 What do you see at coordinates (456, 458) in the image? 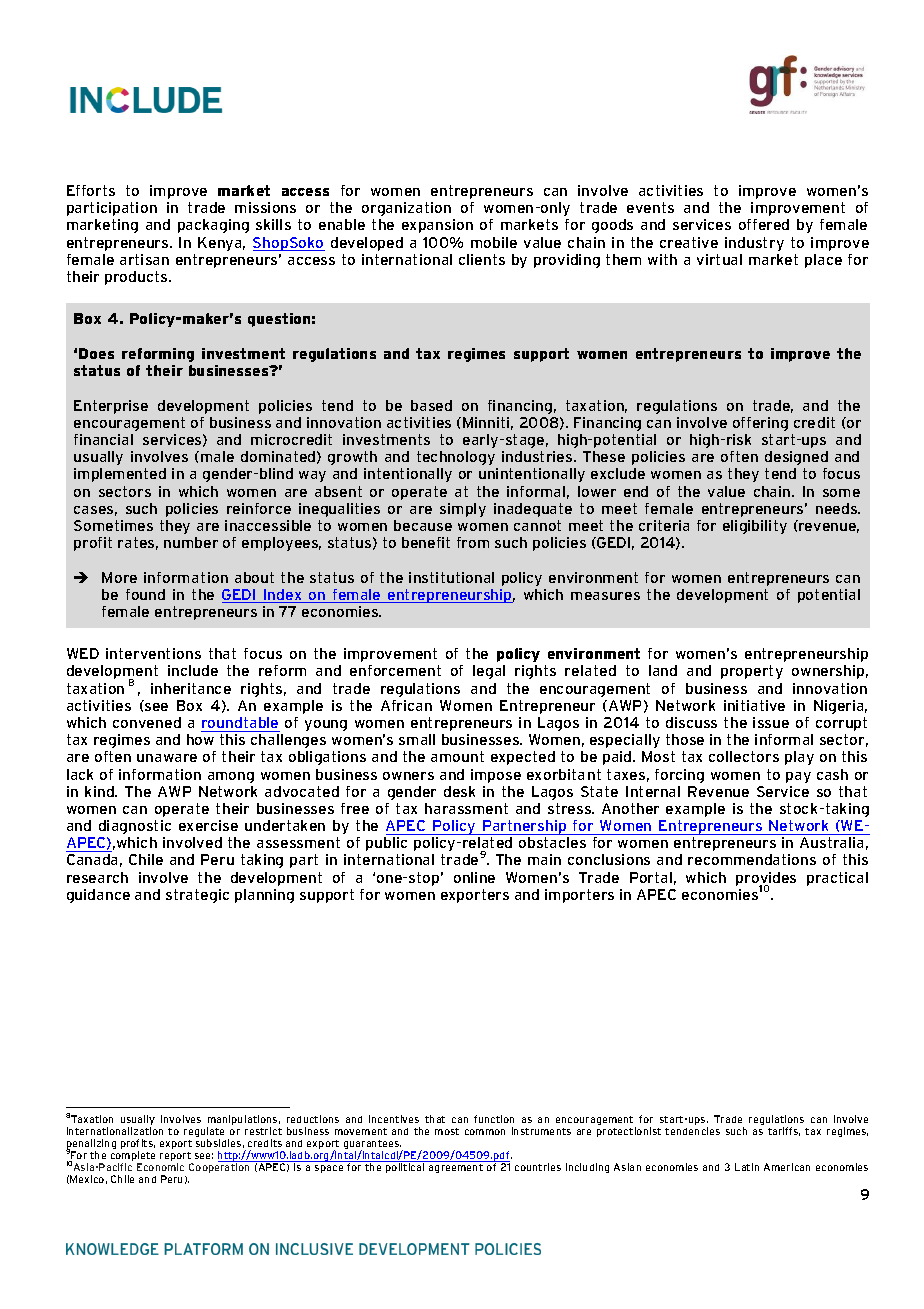
I see `technology` at bounding box center [456, 458].
